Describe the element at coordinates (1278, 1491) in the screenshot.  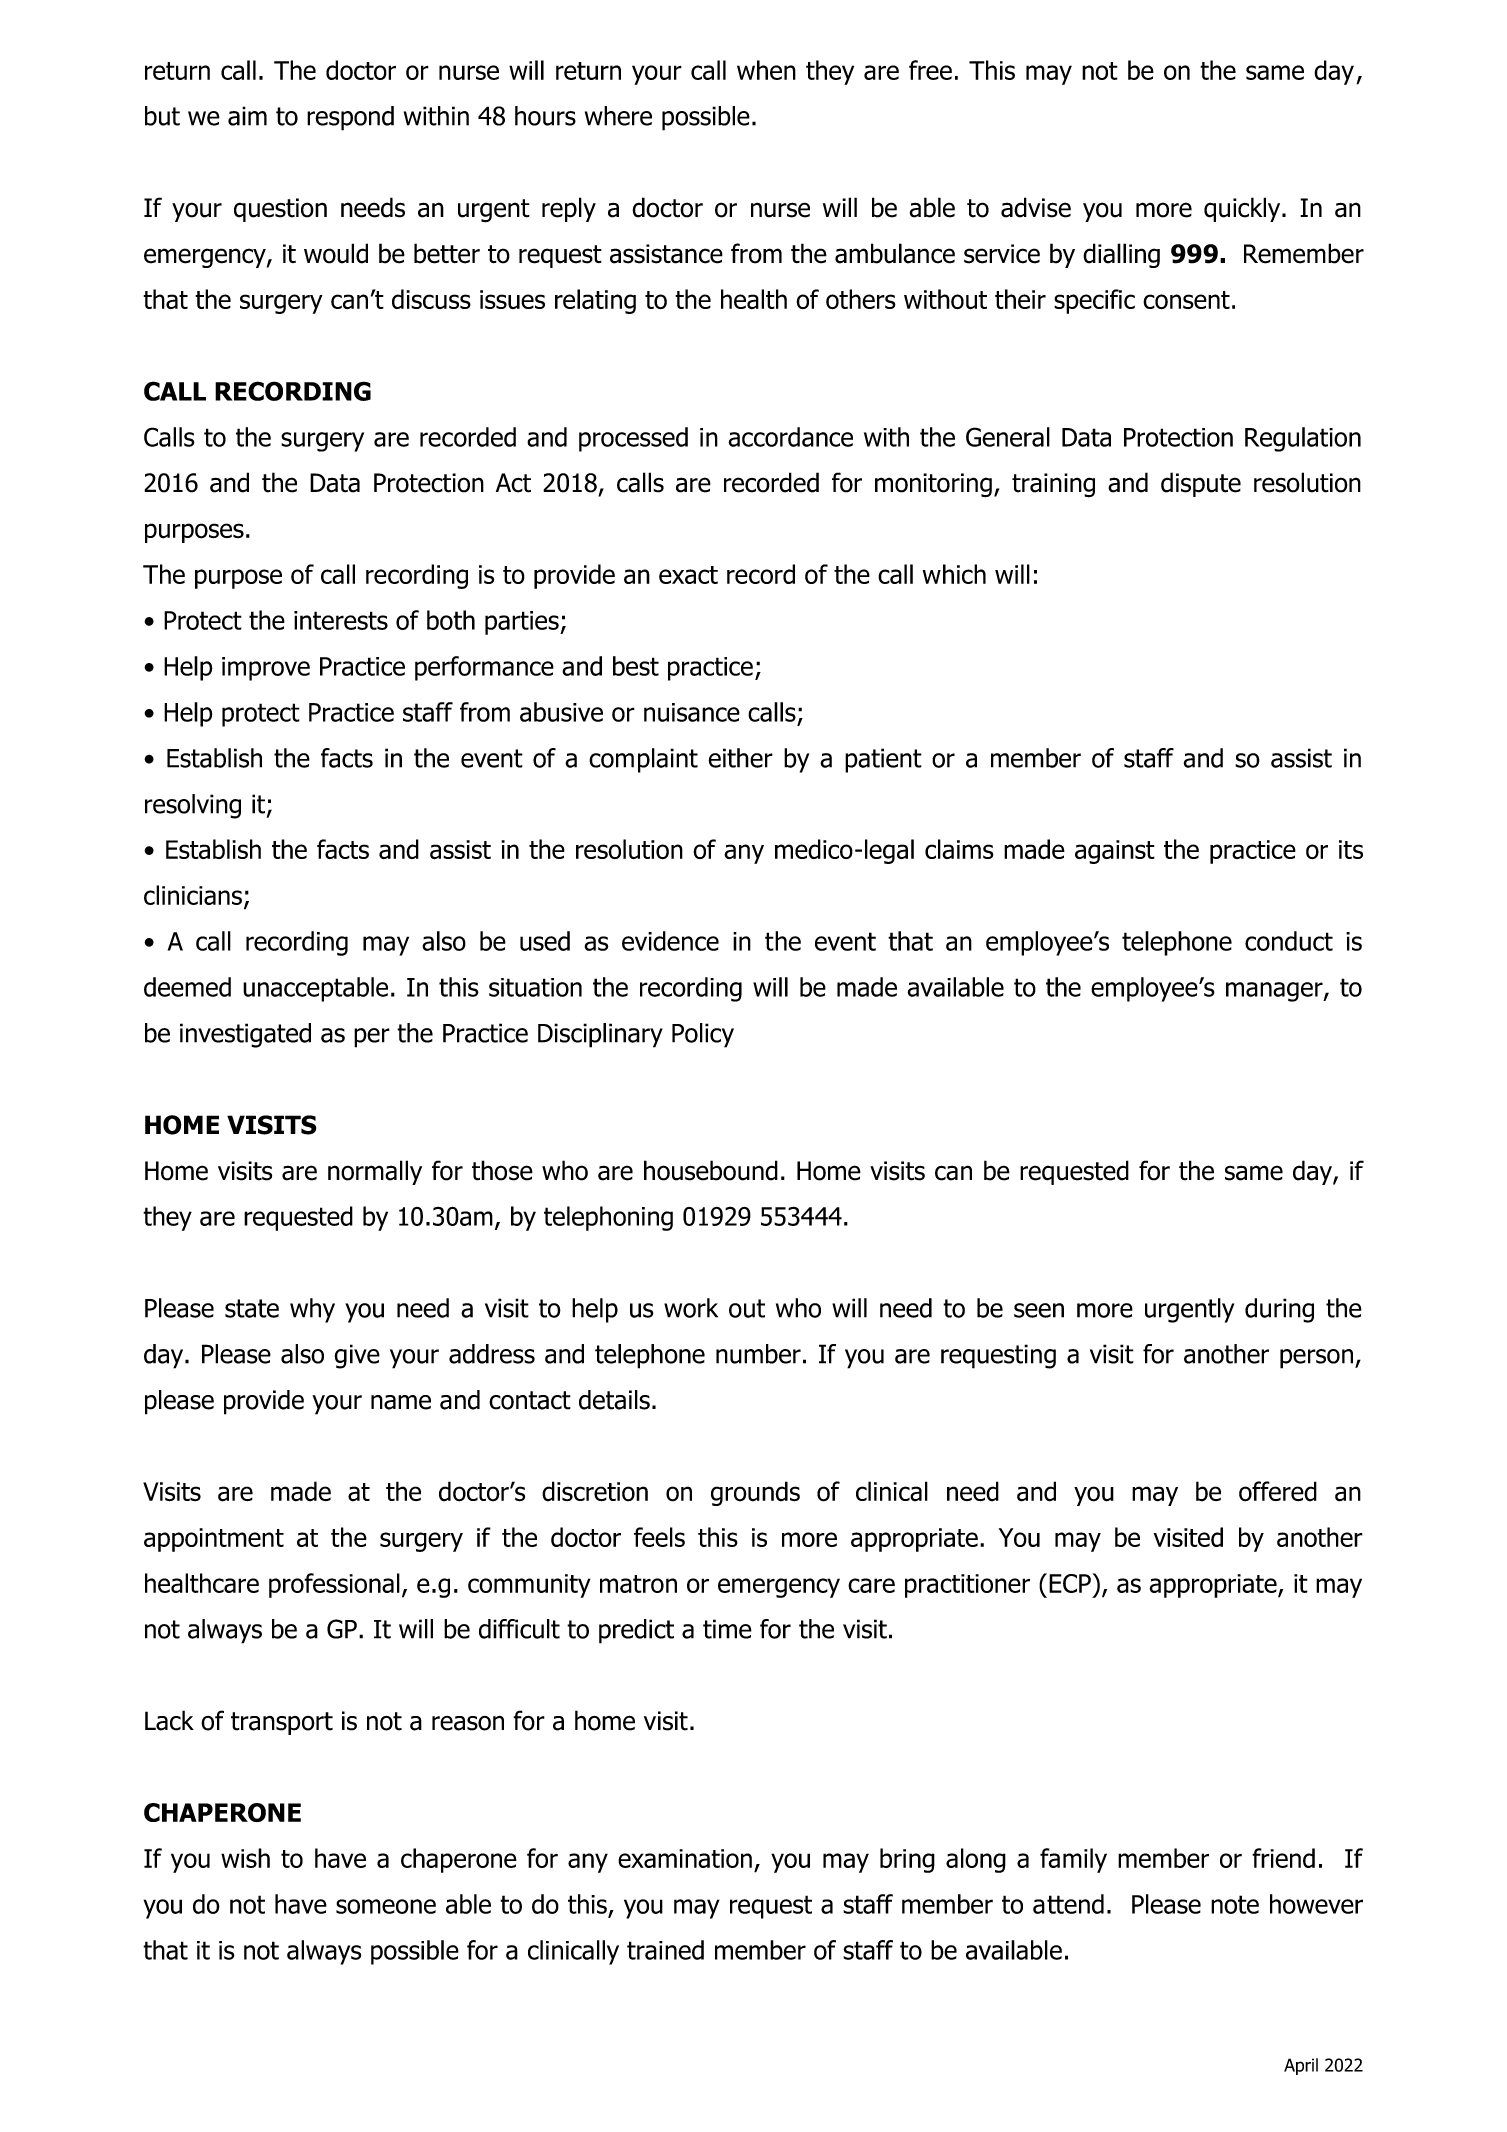
I see `offered` at that location.
